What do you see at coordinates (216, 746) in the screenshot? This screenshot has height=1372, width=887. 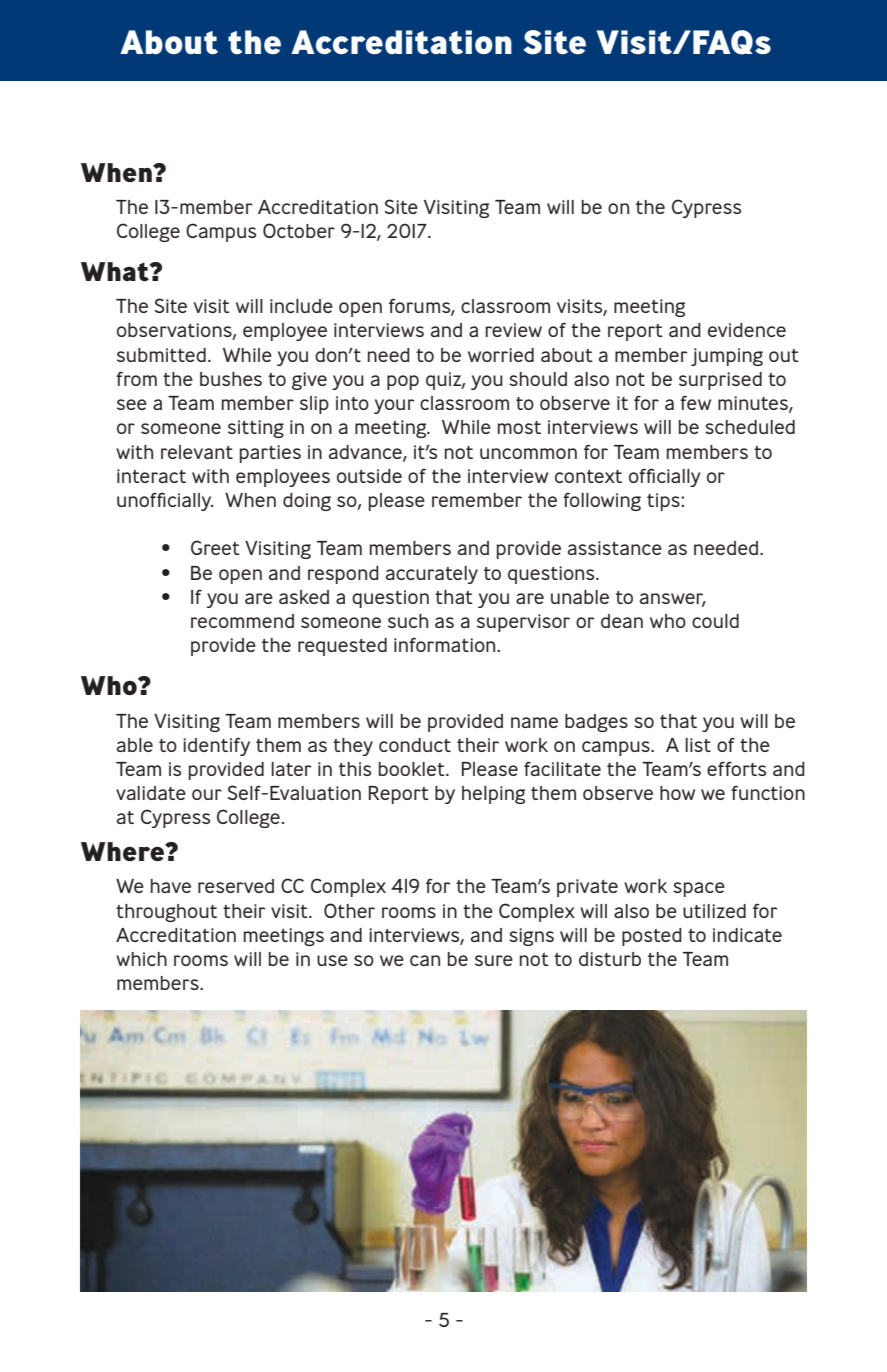 I see `identify` at bounding box center [216, 746].
